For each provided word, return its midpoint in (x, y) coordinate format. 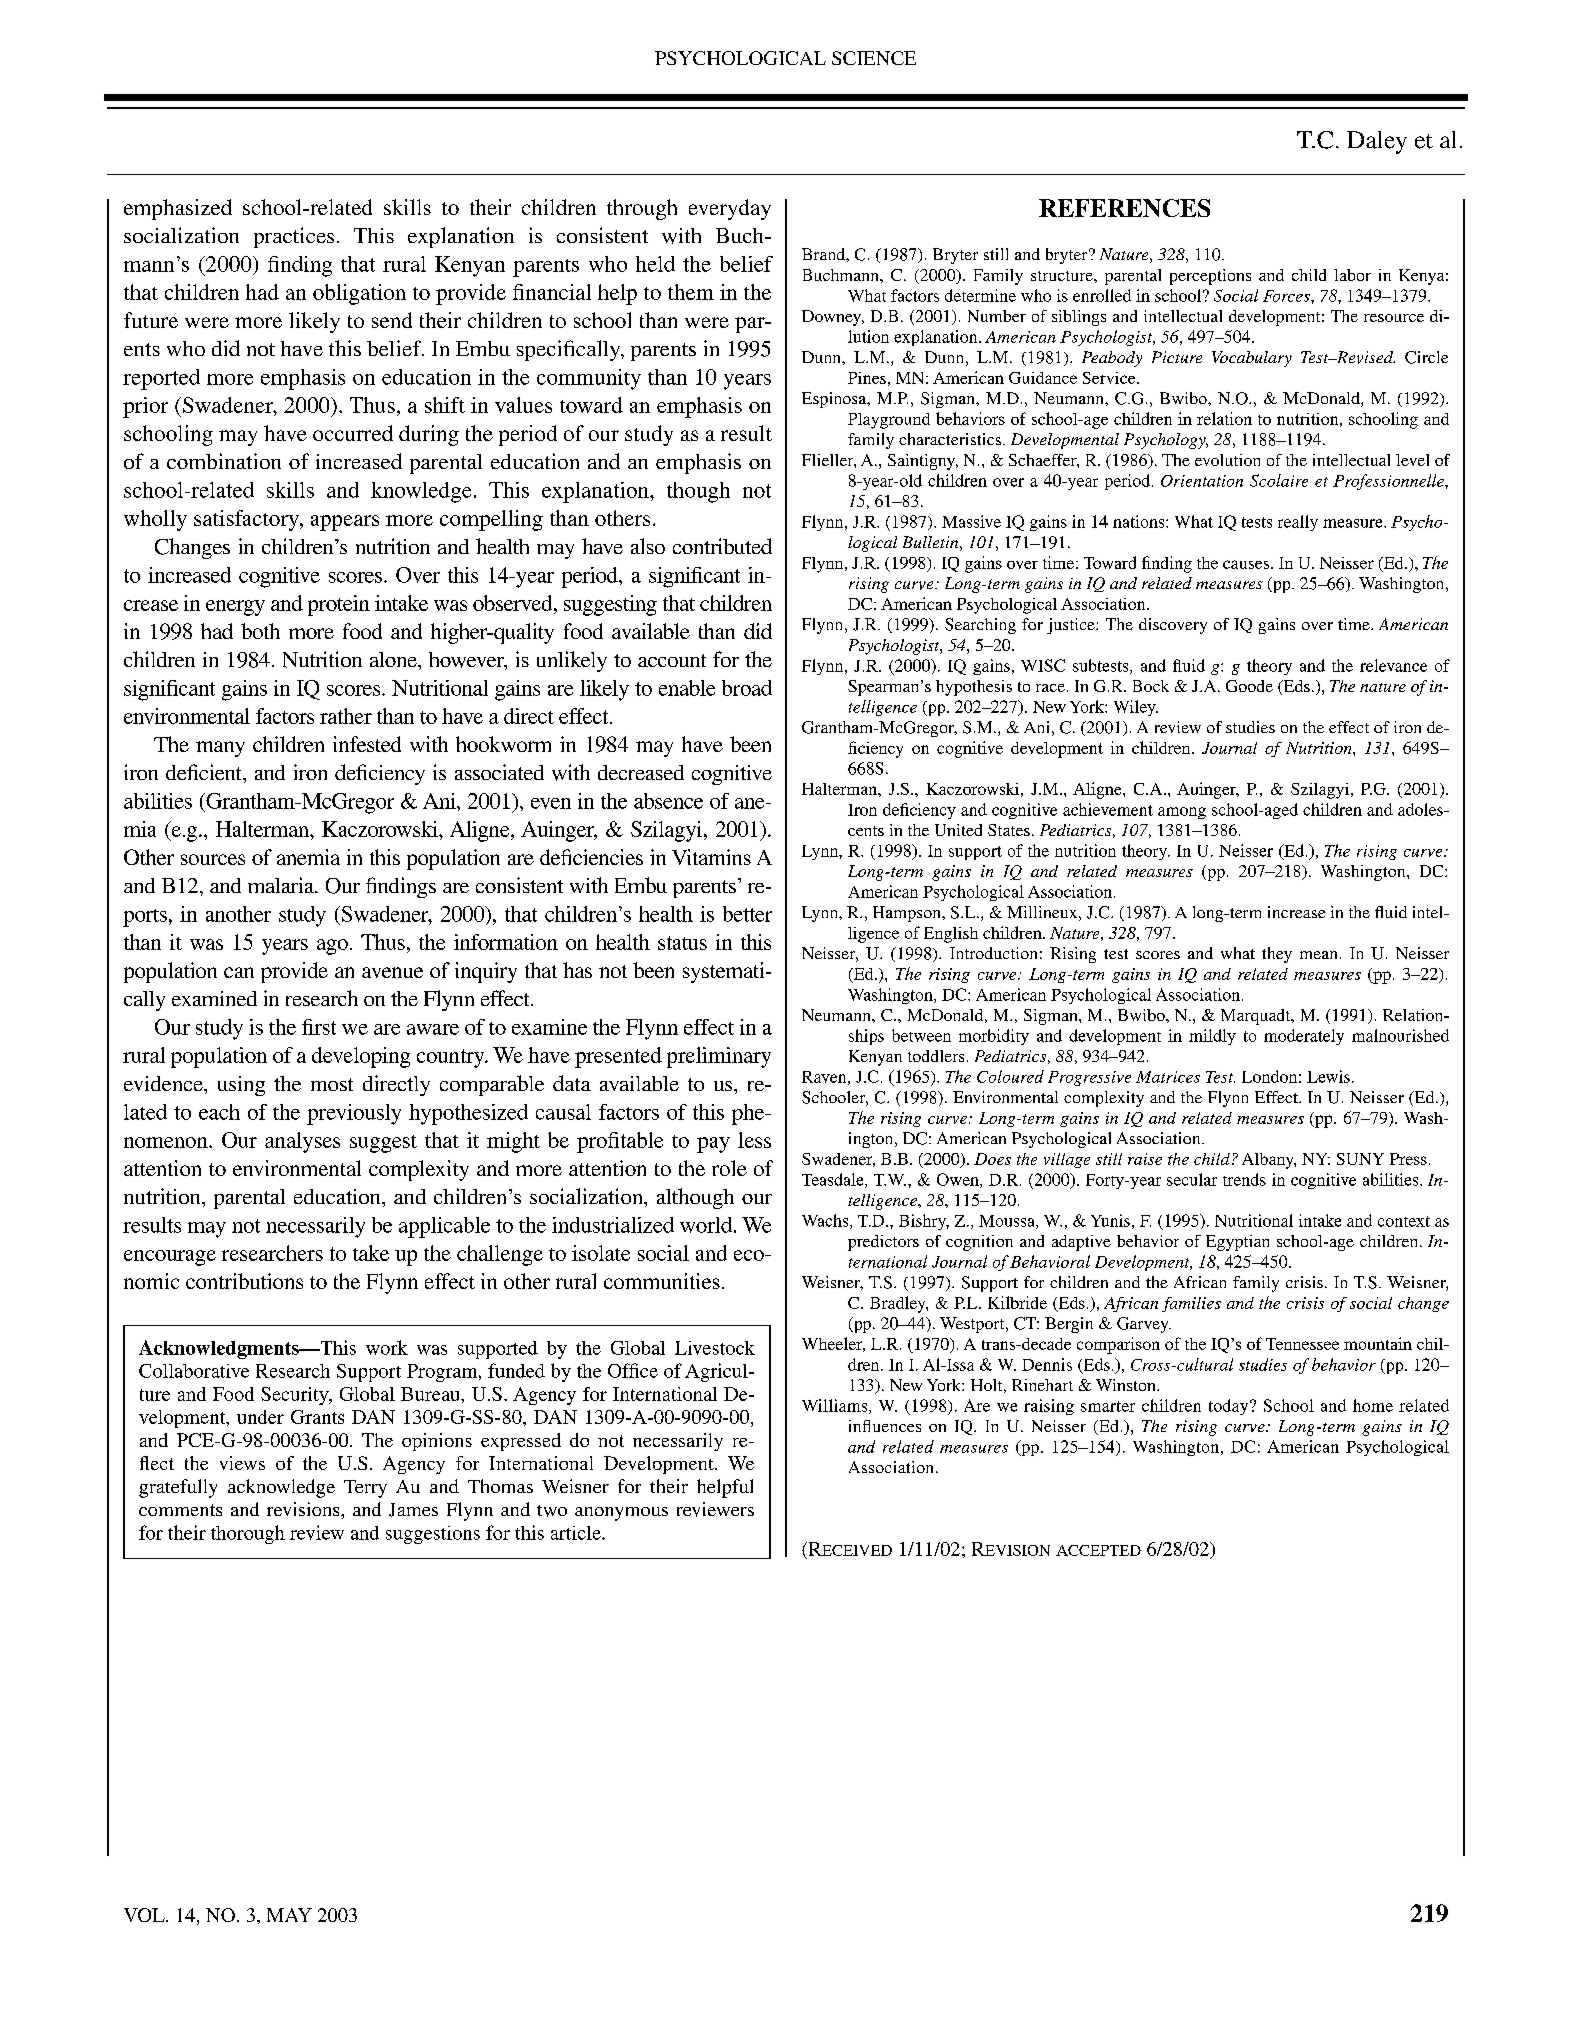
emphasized (178, 209)
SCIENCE (874, 58)
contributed (722, 546)
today (1230, 1407)
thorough (248, 1534)
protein (339, 605)
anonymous (621, 1514)
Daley (1377, 142)
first (319, 1027)
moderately (1304, 1037)
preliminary (719, 1057)
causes (1246, 564)
